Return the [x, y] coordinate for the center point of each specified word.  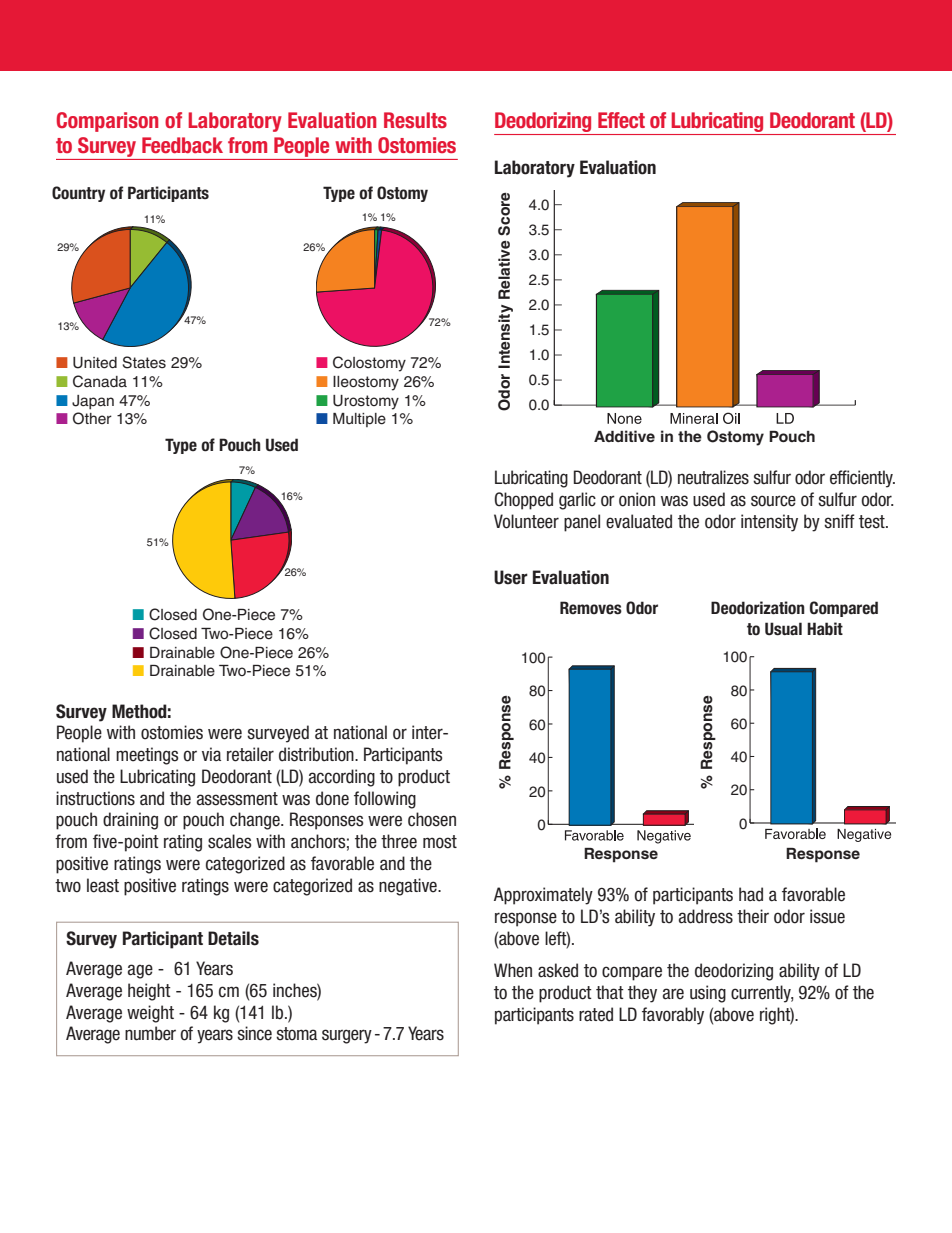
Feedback [182, 145]
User [511, 577]
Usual [783, 629]
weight [150, 1014]
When [513, 970]
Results [415, 120]
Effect [621, 120]
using [708, 994]
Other [92, 418]
